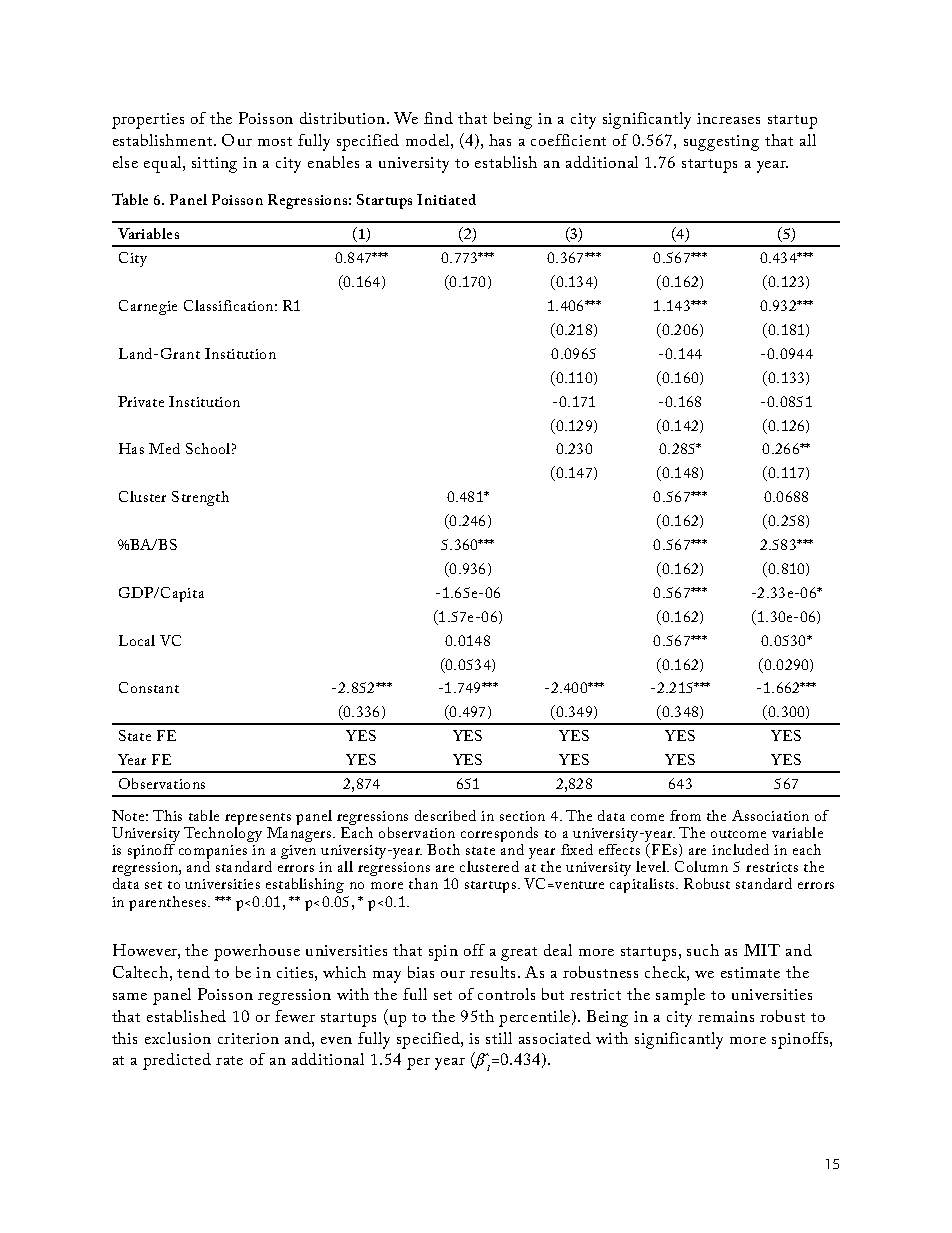 This screenshot has width=952, height=1233. What do you see at coordinates (200, 498) in the screenshot?
I see `Strength` at bounding box center [200, 498].
